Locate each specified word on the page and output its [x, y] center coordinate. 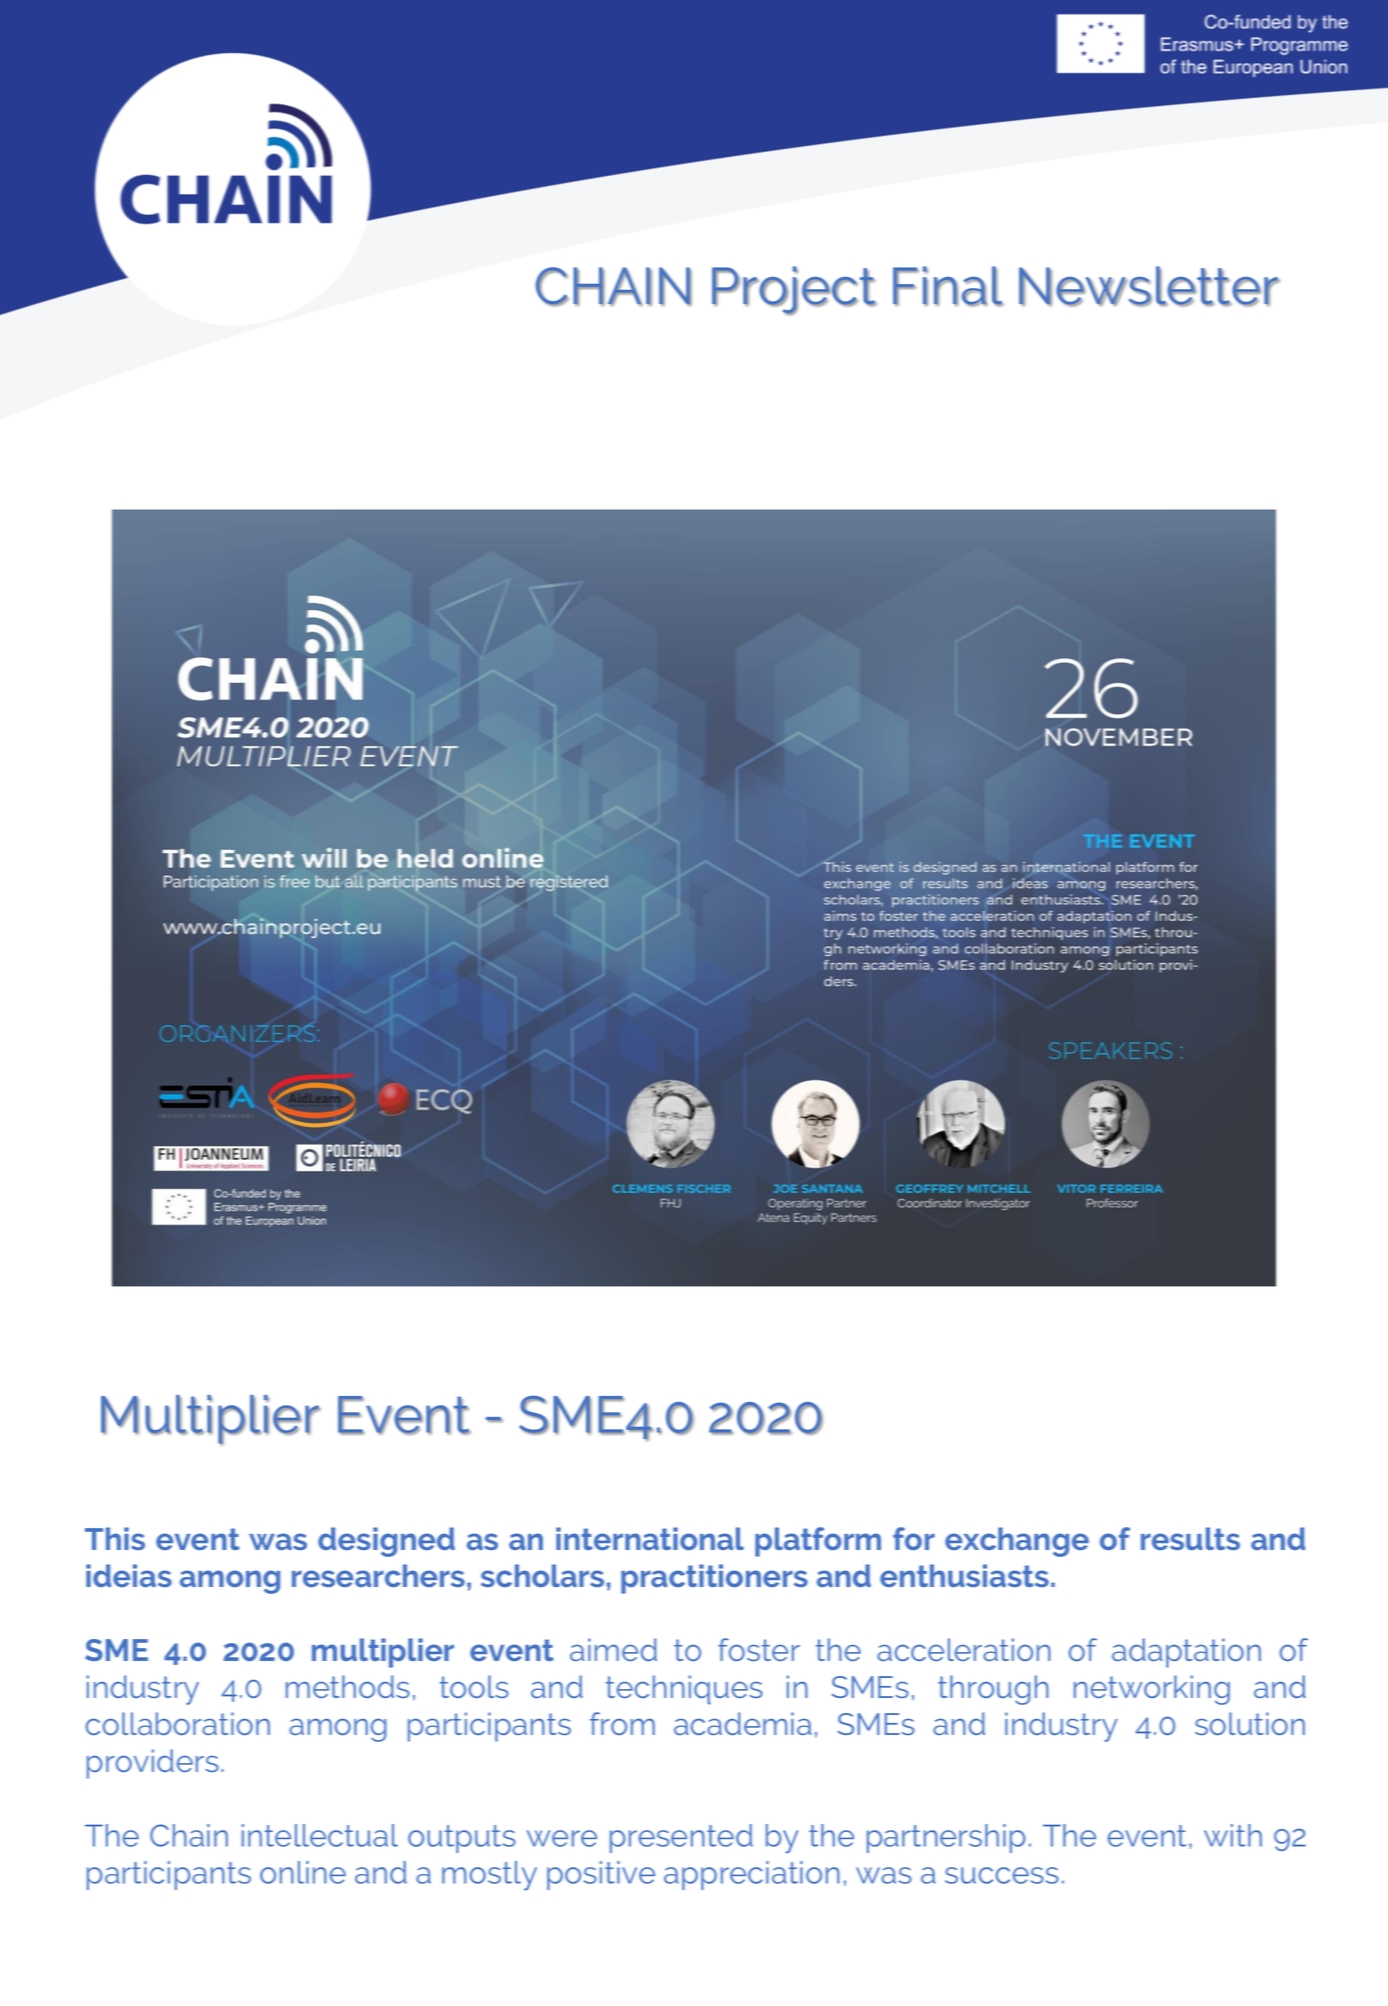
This [115, 1538]
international [650, 1538]
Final [948, 286]
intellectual [320, 1835]
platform [818, 1542]
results [1190, 1538]
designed [386, 1542]
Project [794, 290]
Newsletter [1149, 286]
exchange [1017, 1542]
